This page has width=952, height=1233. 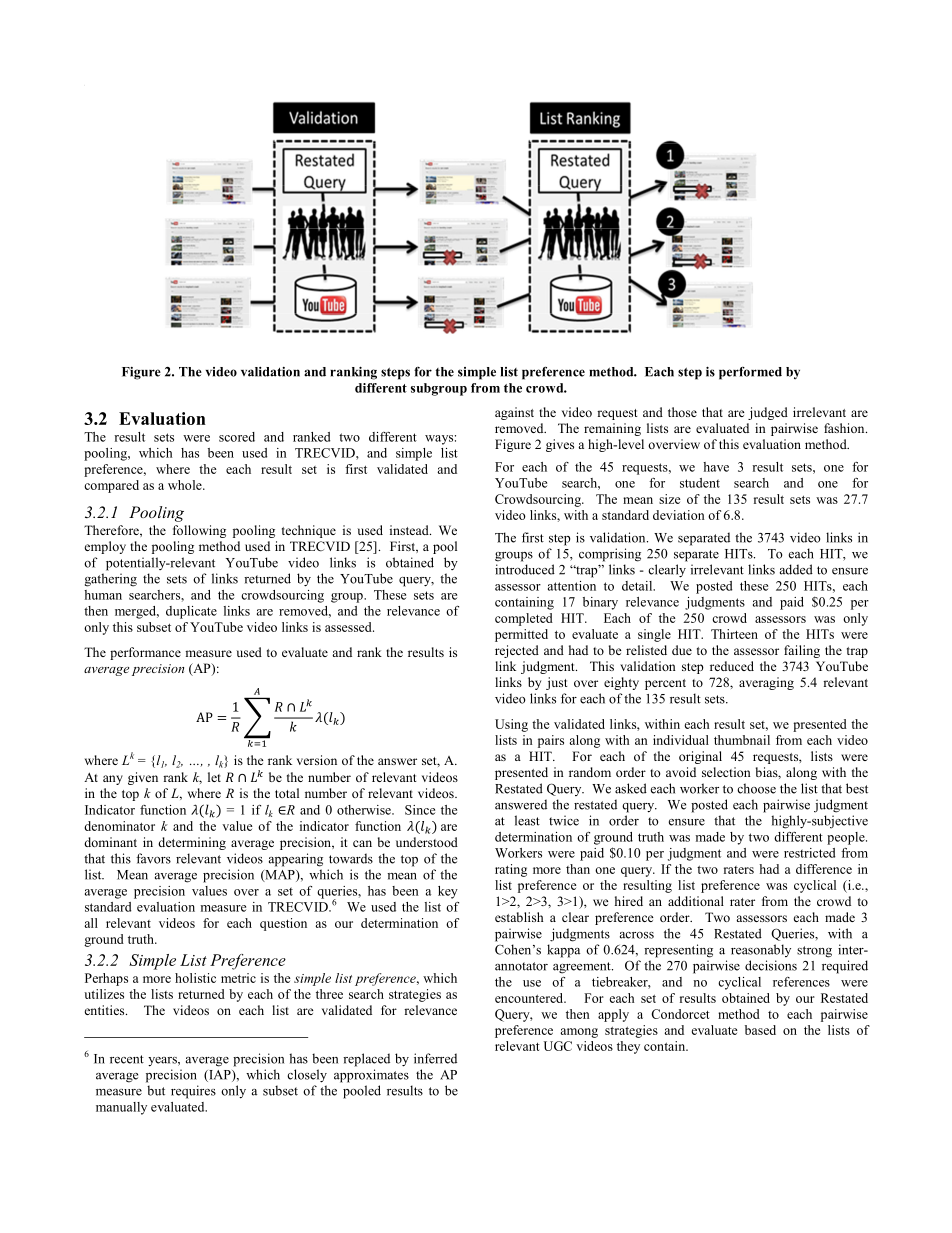 I want to click on rating, so click(x=511, y=870).
